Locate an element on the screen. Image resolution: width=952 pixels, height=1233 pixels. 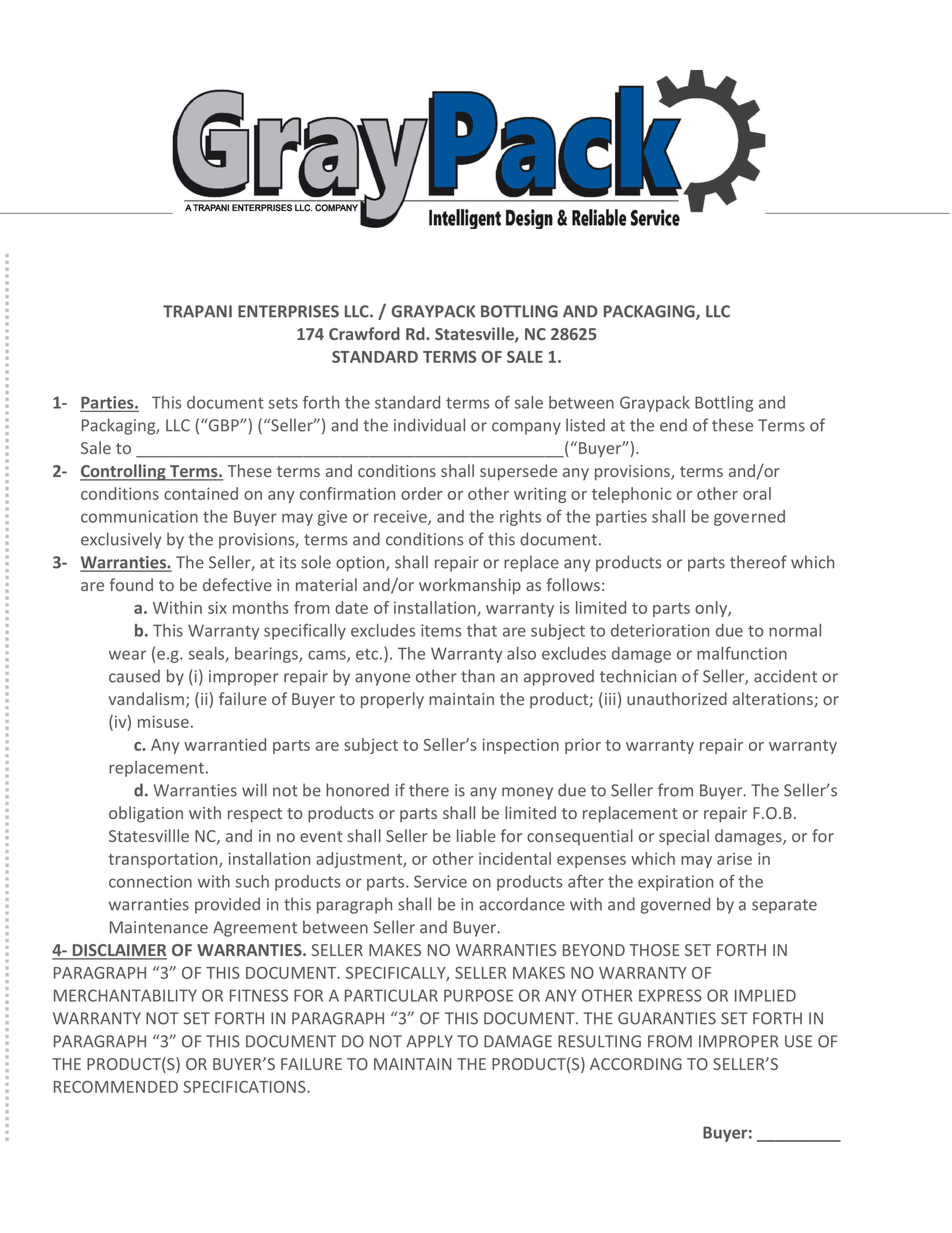
Crawford is located at coordinates (364, 333).
